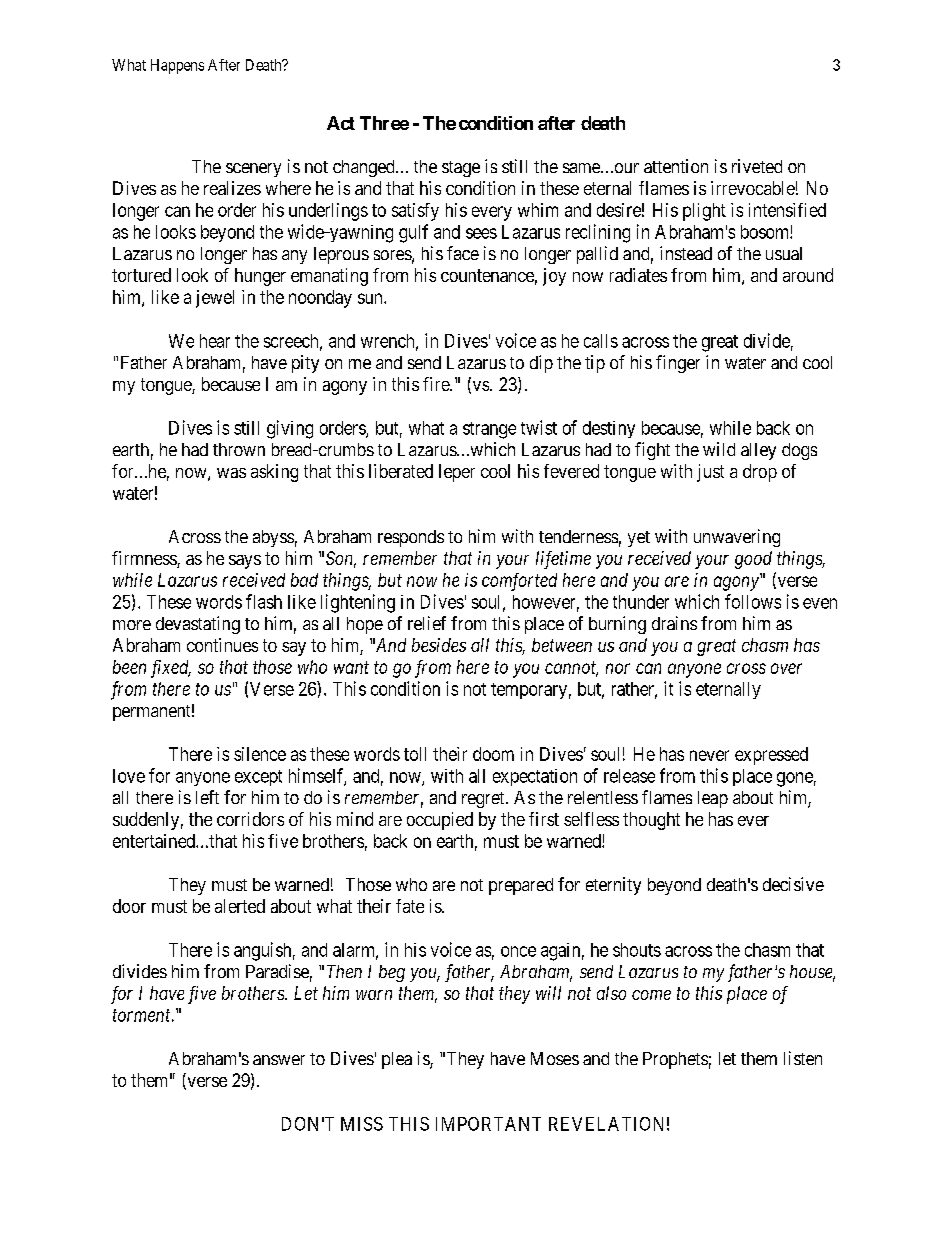  I want to click on answer, so click(279, 1060).
